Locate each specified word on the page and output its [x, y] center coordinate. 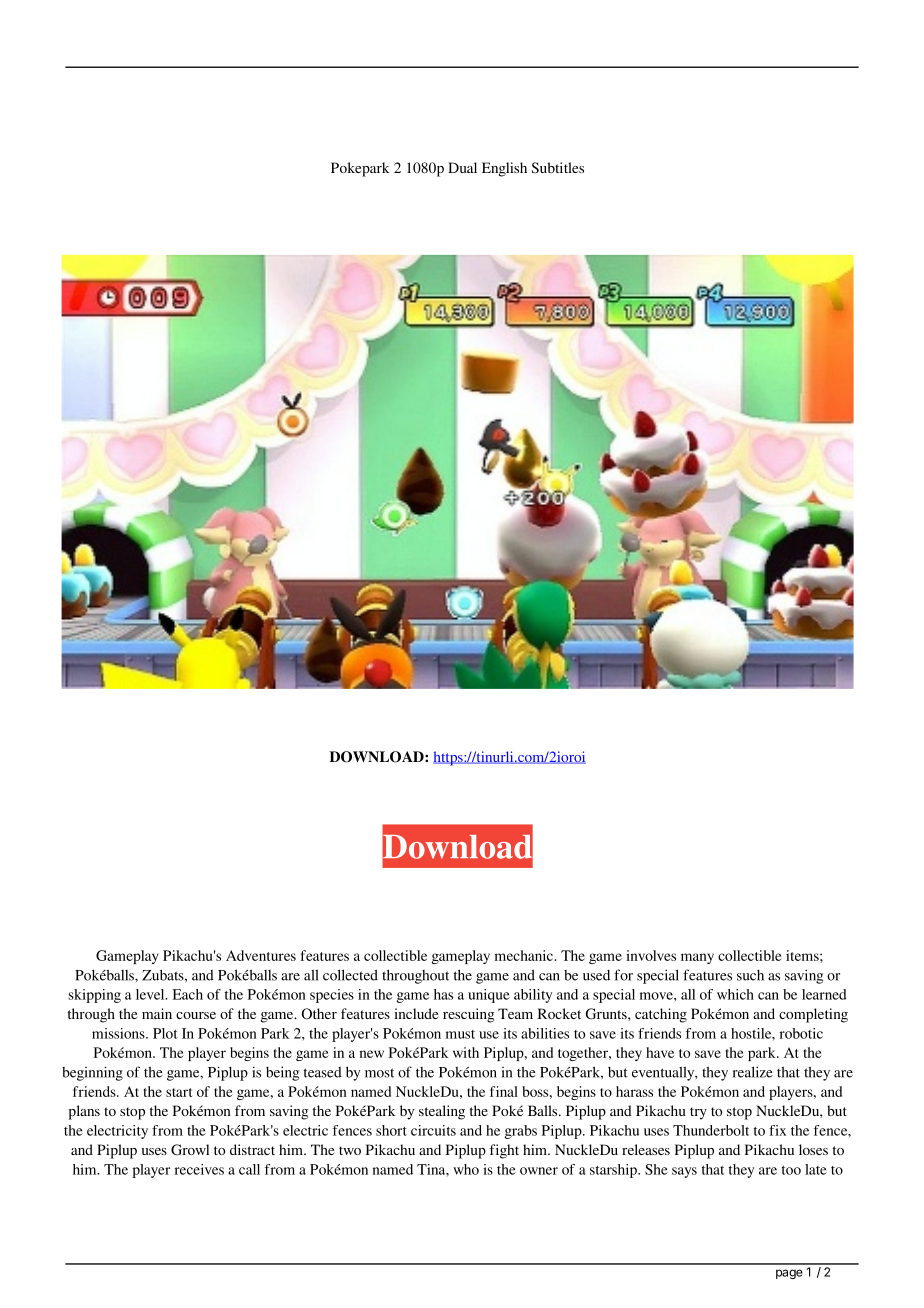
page [789, 1274]
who [466, 1169]
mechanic [525, 955]
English [504, 169]
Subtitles [557, 167]
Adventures [261, 955]
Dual [462, 167]
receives [199, 1169]
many [697, 958]
